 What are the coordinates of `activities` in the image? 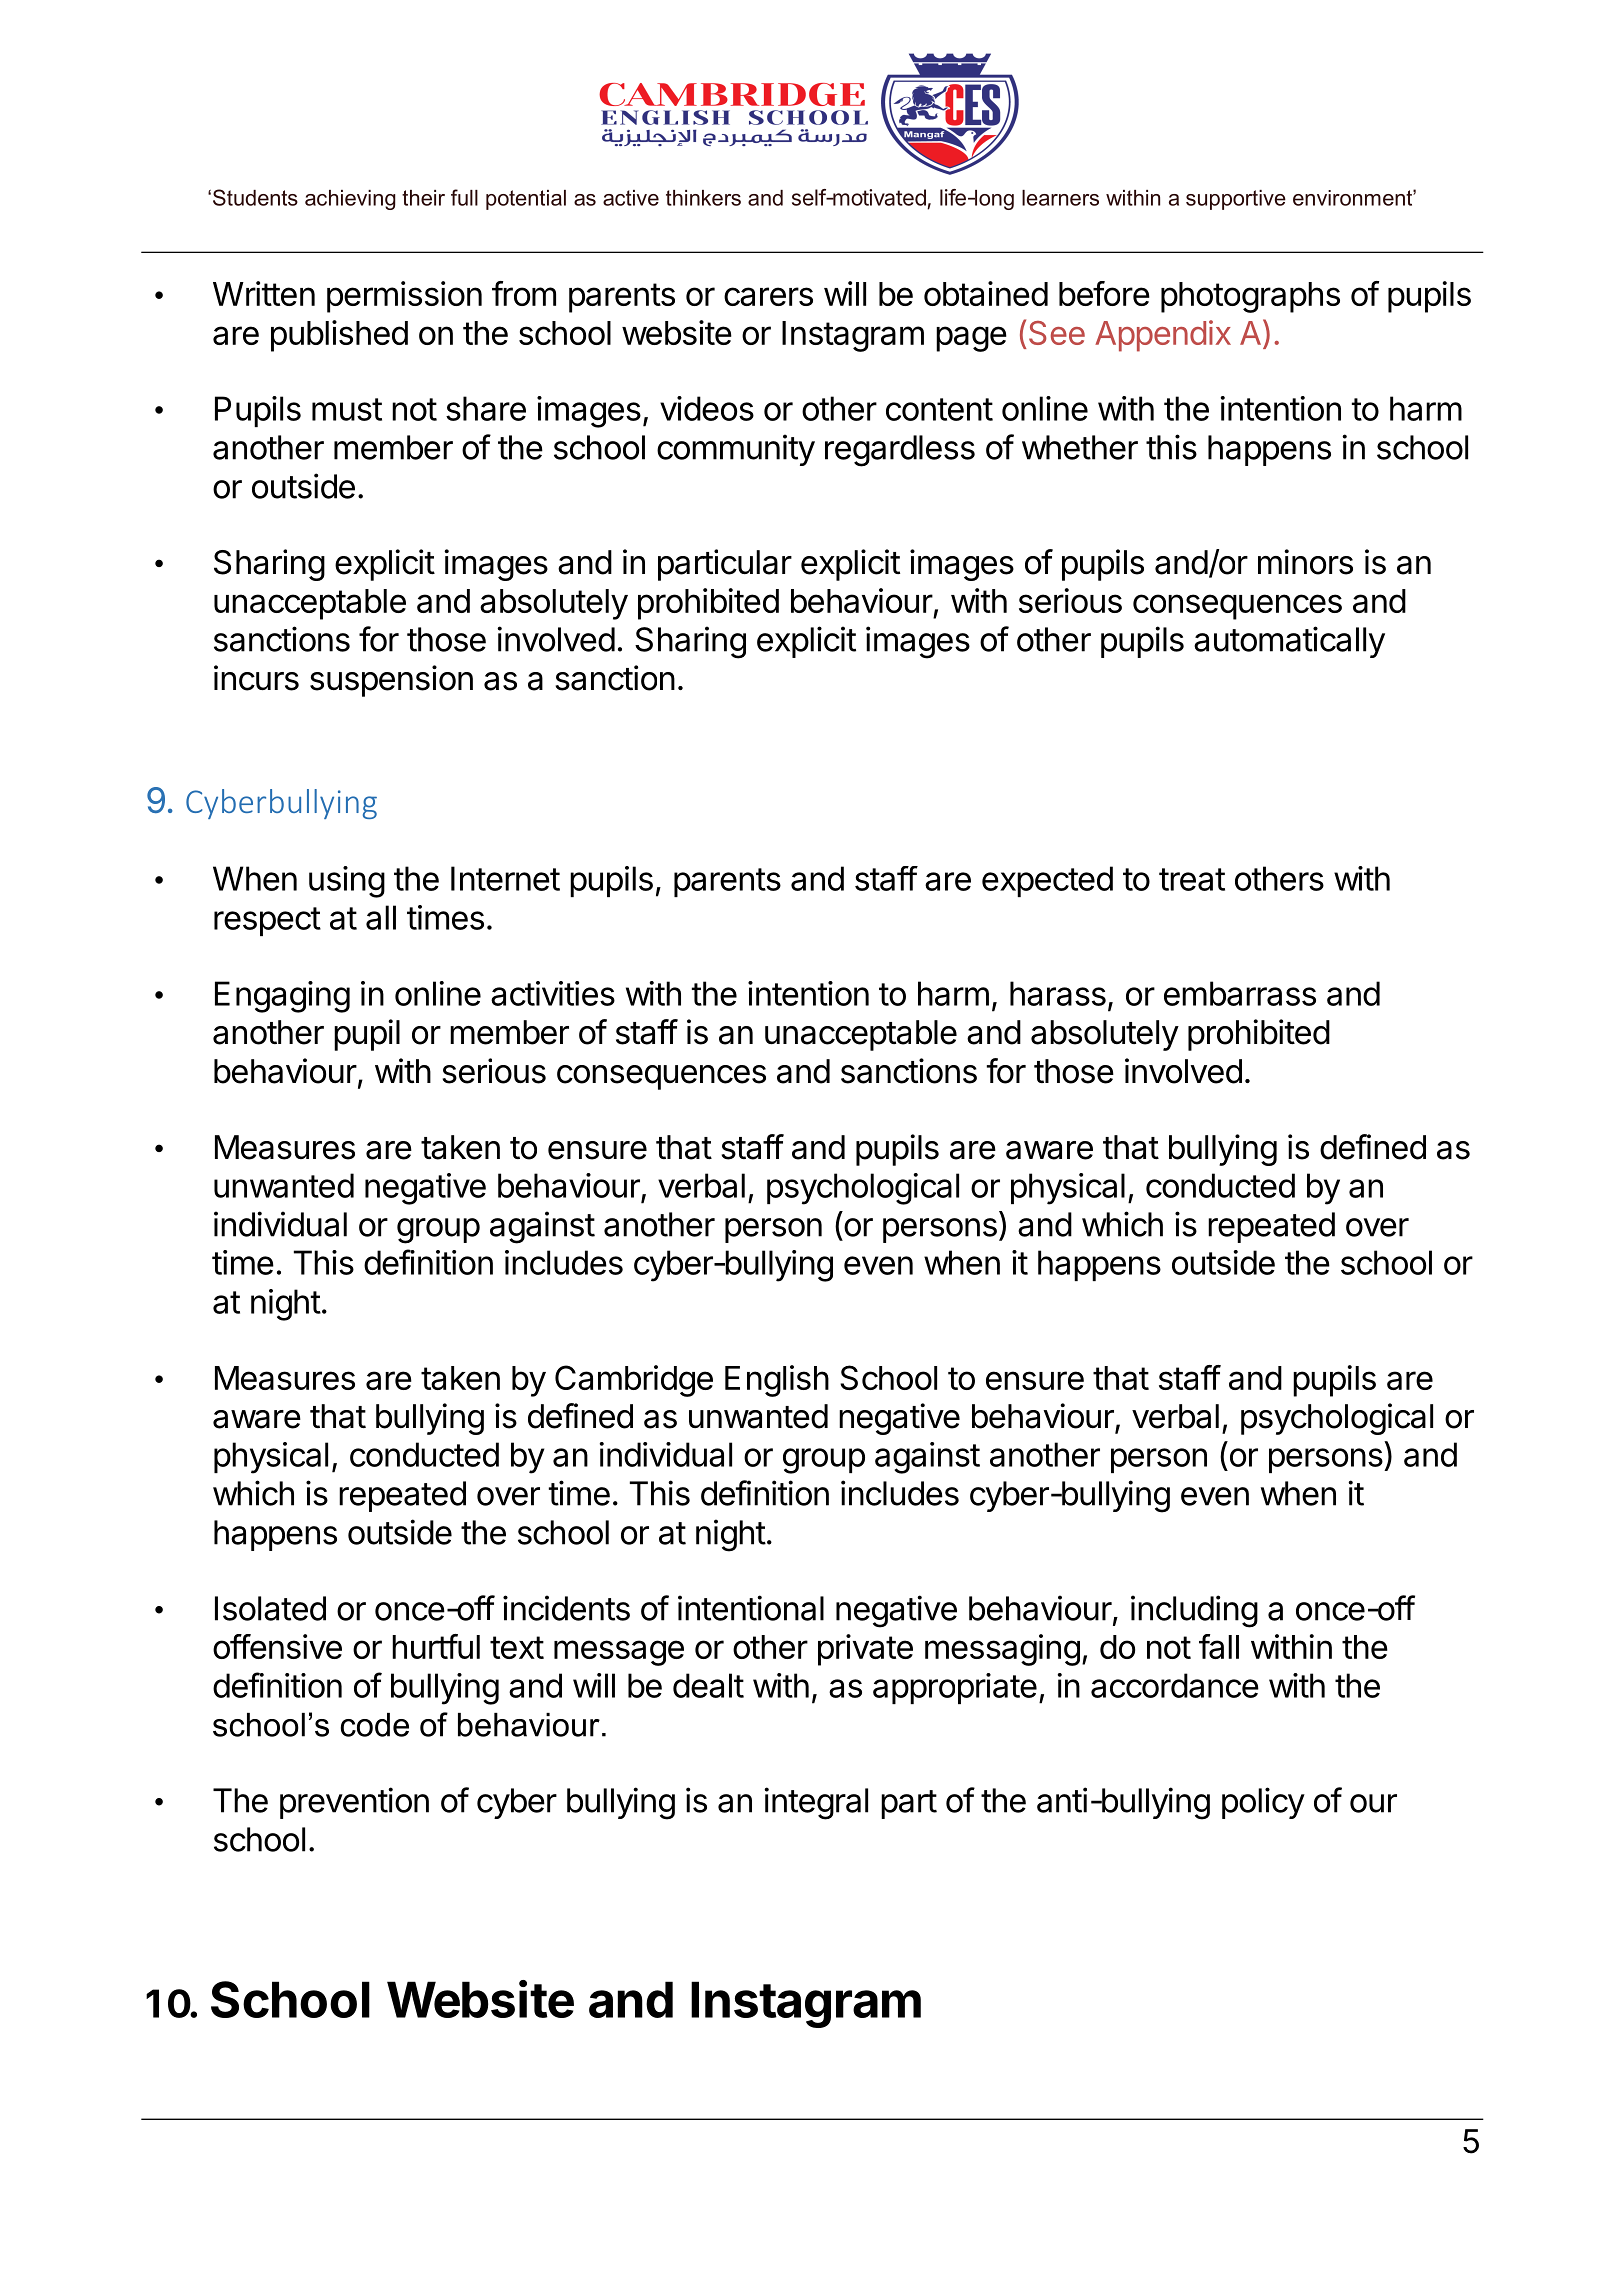 It's located at (553, 993).
